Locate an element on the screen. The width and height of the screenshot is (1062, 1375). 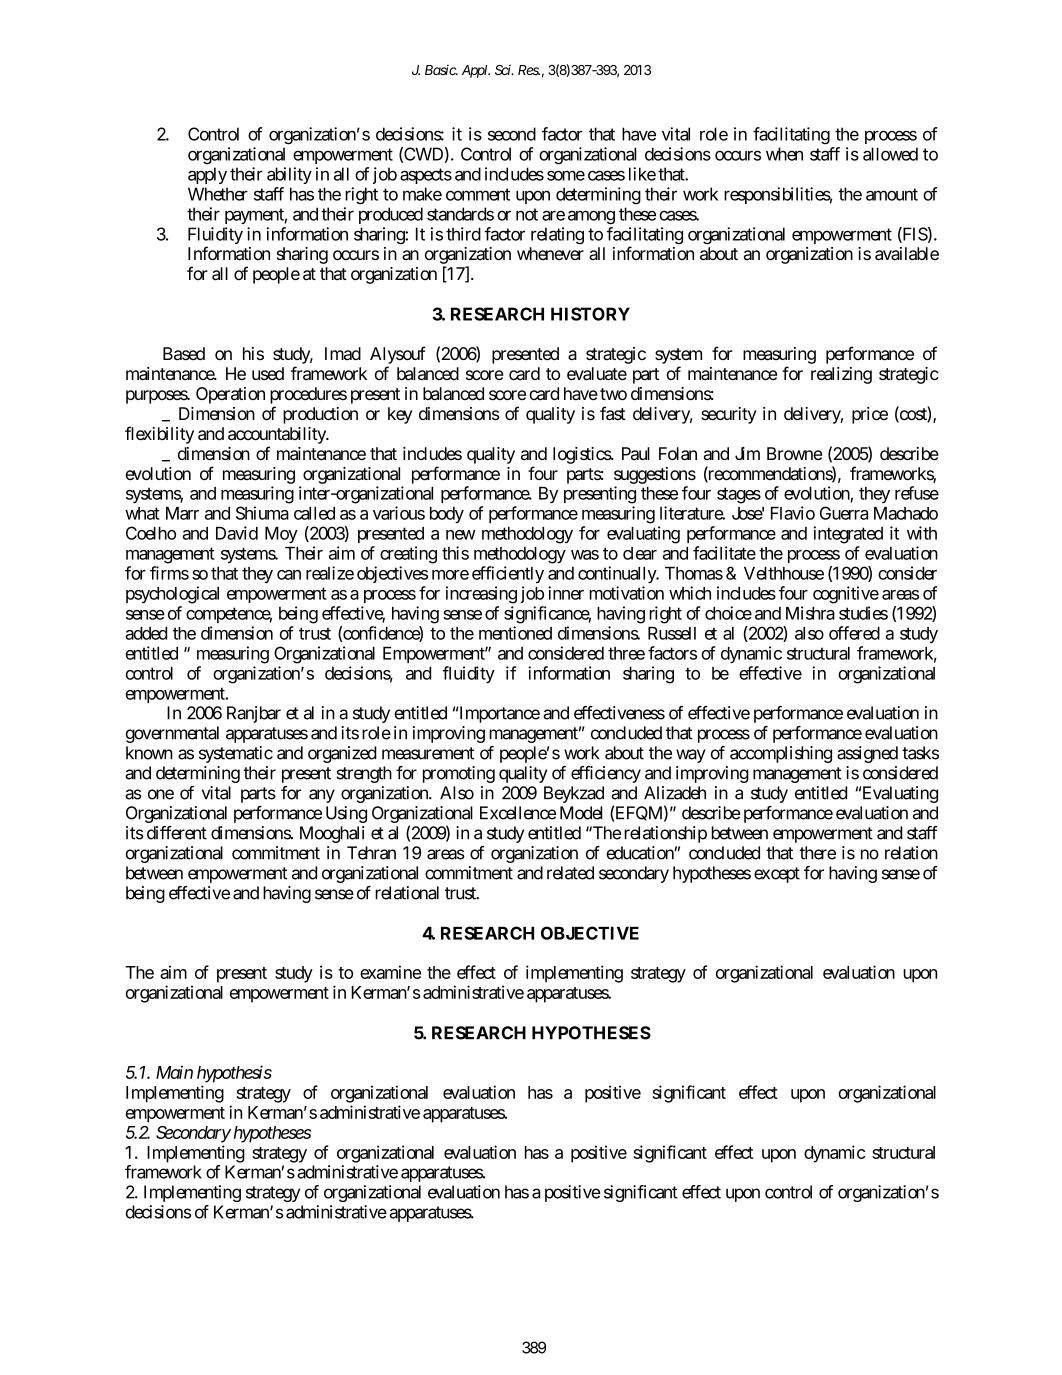
efficiently is located at coordinates (508, 574).
